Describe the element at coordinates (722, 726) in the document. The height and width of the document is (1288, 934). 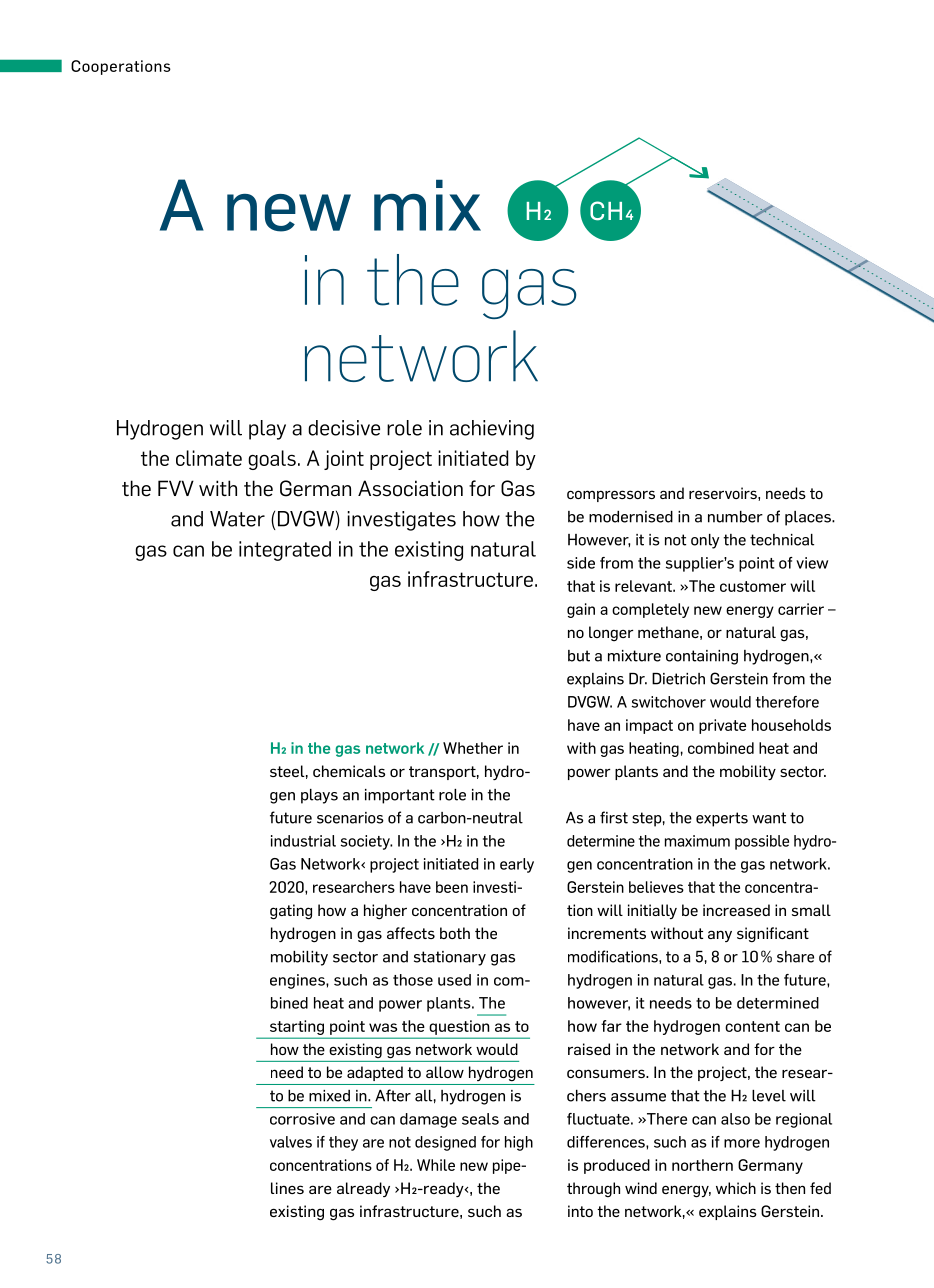
I see `private` at that location.
